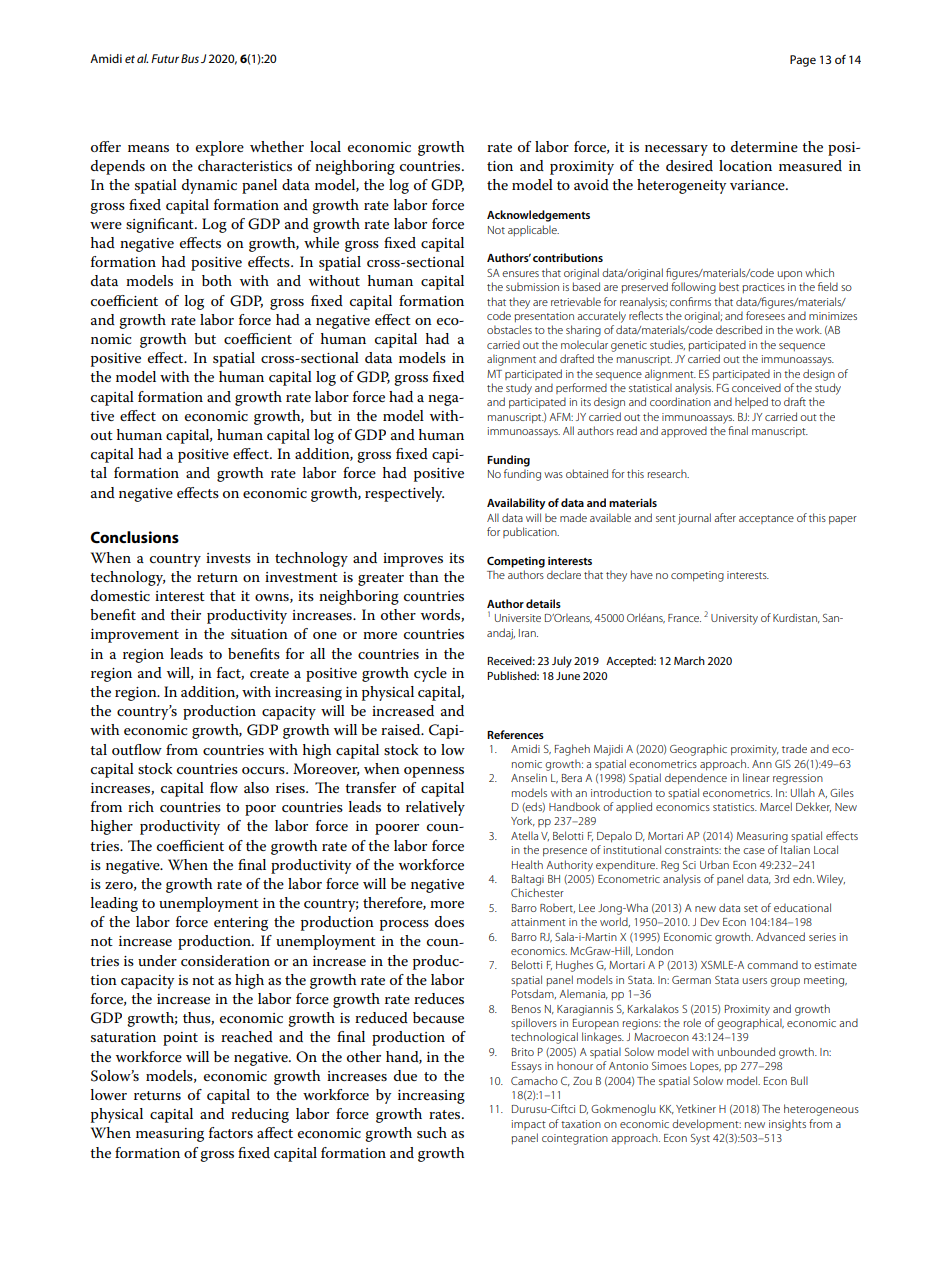 This screenshot has width=952, height=1265. Describe the element at coordinates (751, 908) in the screenshot. I see `set` at that location.
